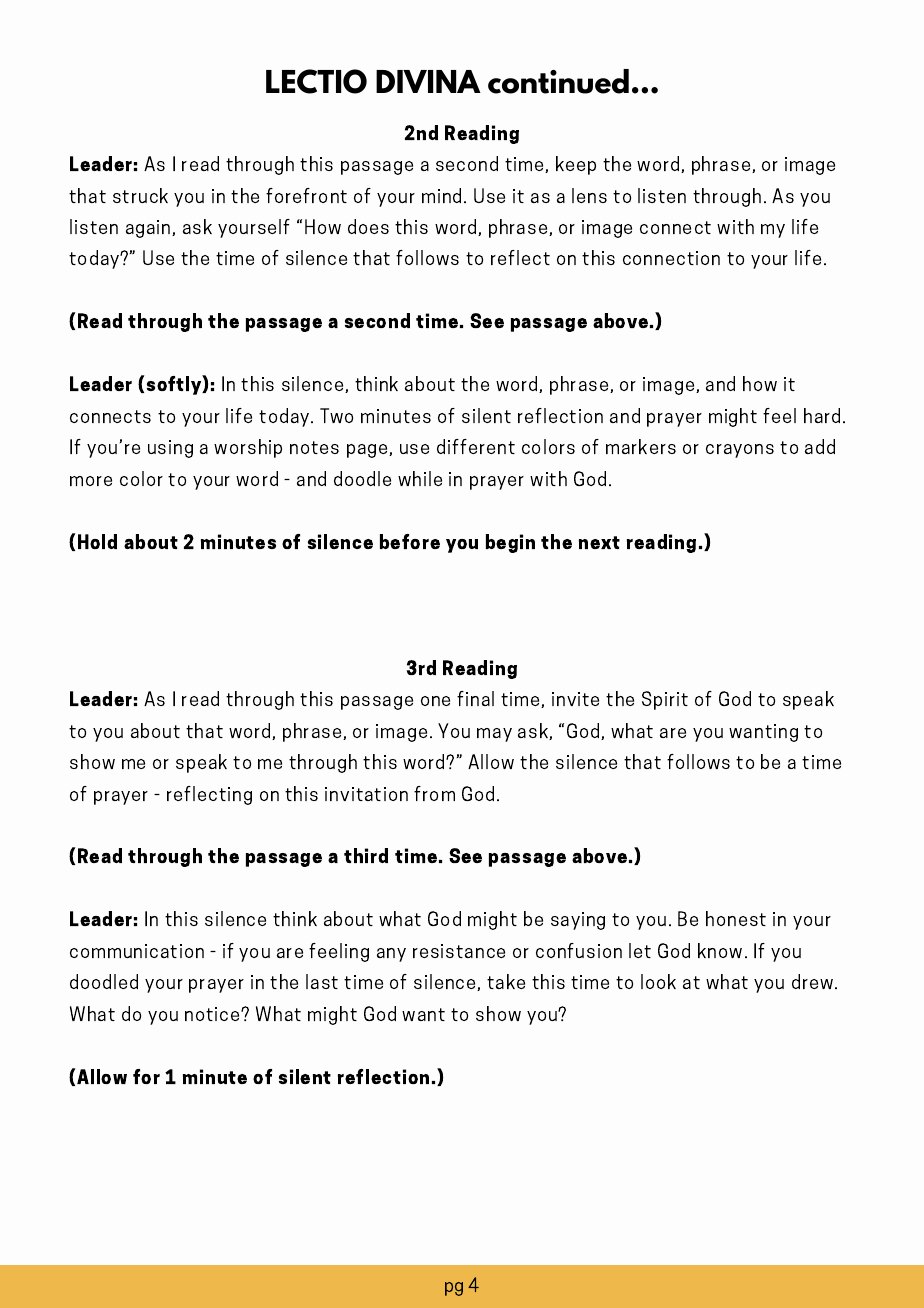  What do you see at coordinates (366, 794) in the screenshot?
I see `invitation` at bounding box center [366, 794].
